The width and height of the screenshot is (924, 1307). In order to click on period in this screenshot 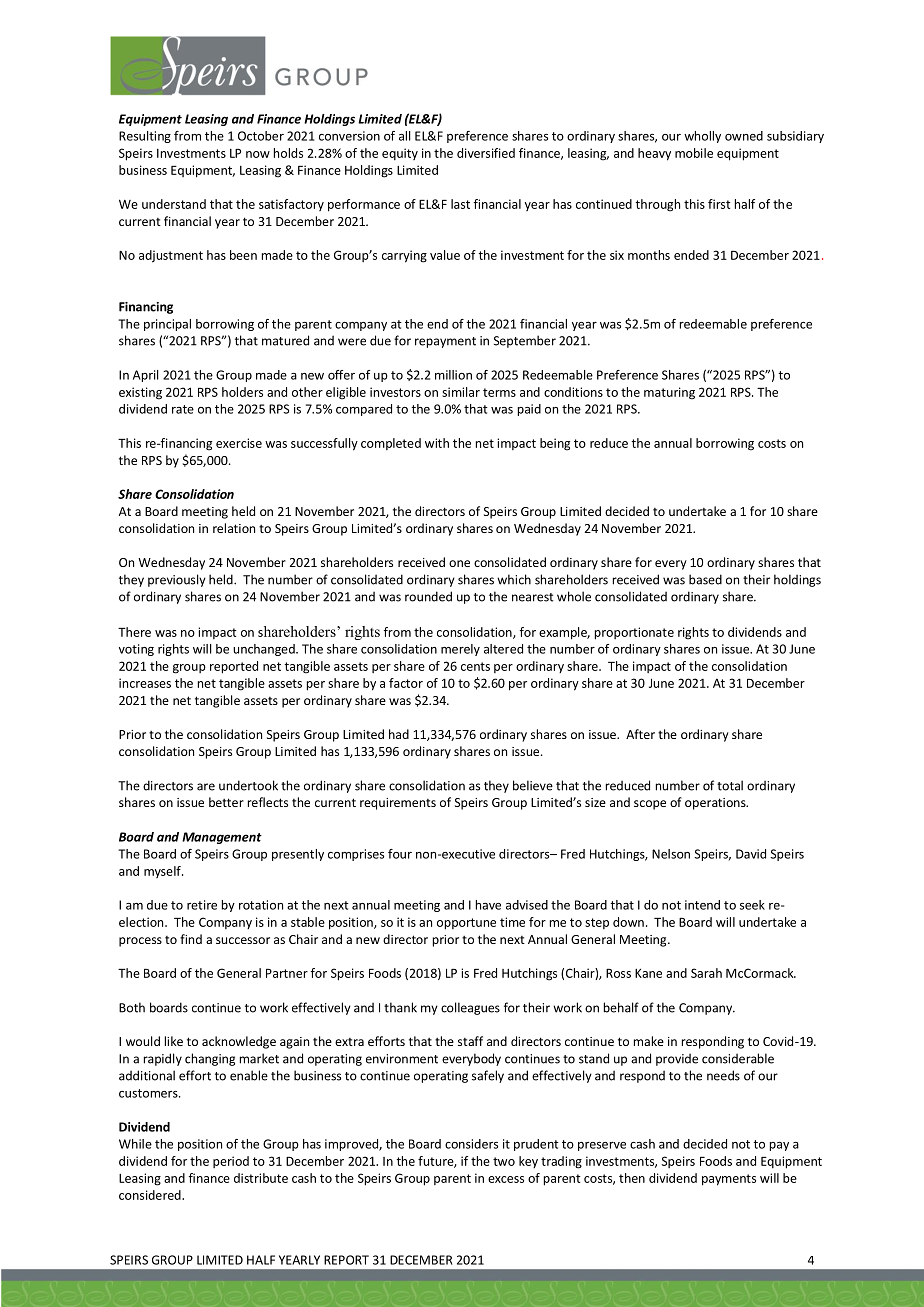, I will do `click(231, 1162)`.
